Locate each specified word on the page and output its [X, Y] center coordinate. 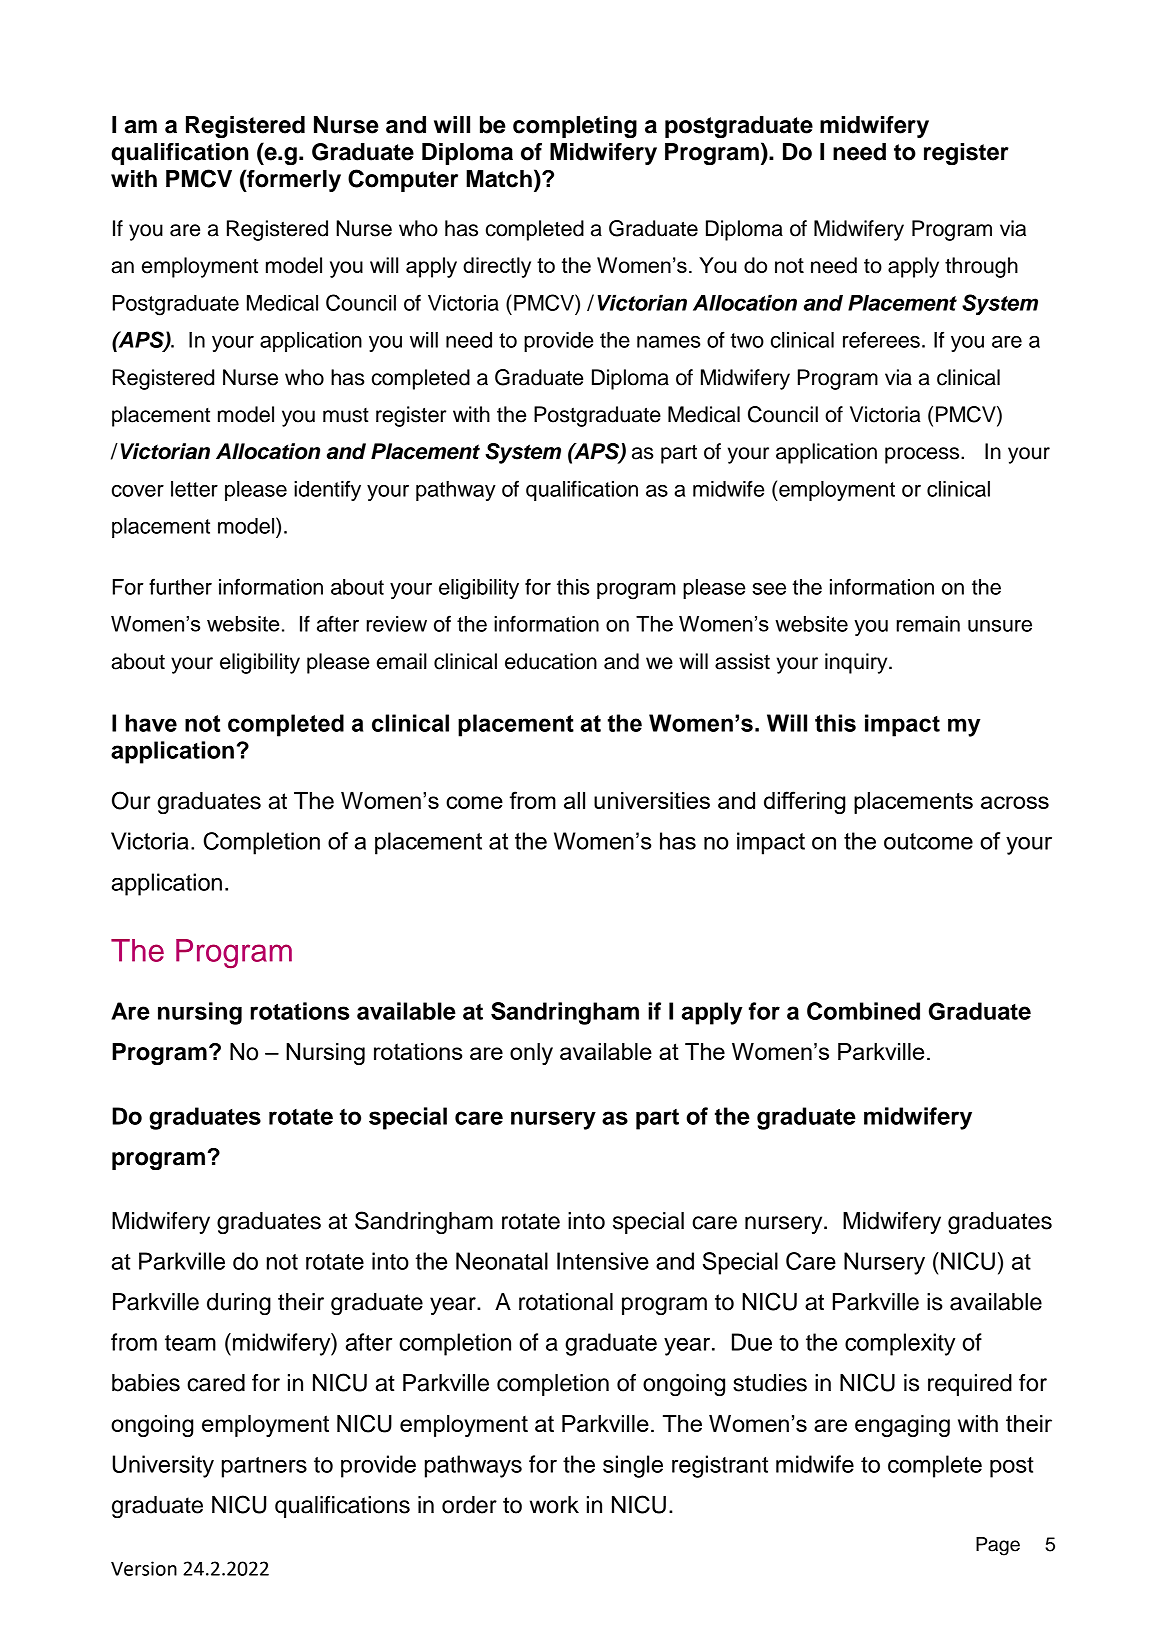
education [551, 661]
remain [928, 624]
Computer [403, 180]
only [531, 1054]
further [180, 586]
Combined [863, 1011]
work [554, 1505]
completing [575, 127]
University [163, 1466]
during [239, 1304]
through [981, 267]
